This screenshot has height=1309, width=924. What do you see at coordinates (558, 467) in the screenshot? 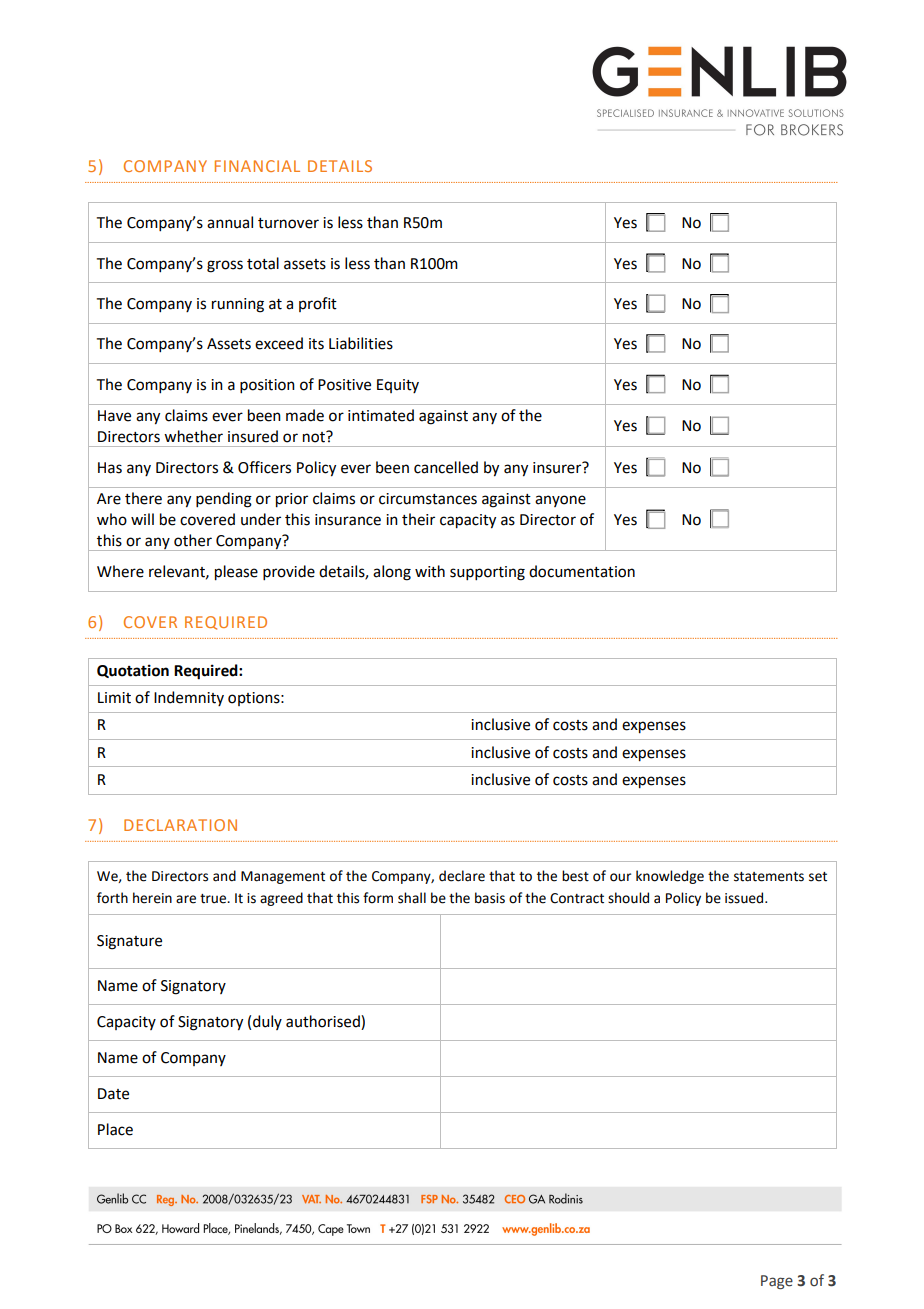
I see `insurer` at bounding box center [558, 467].
